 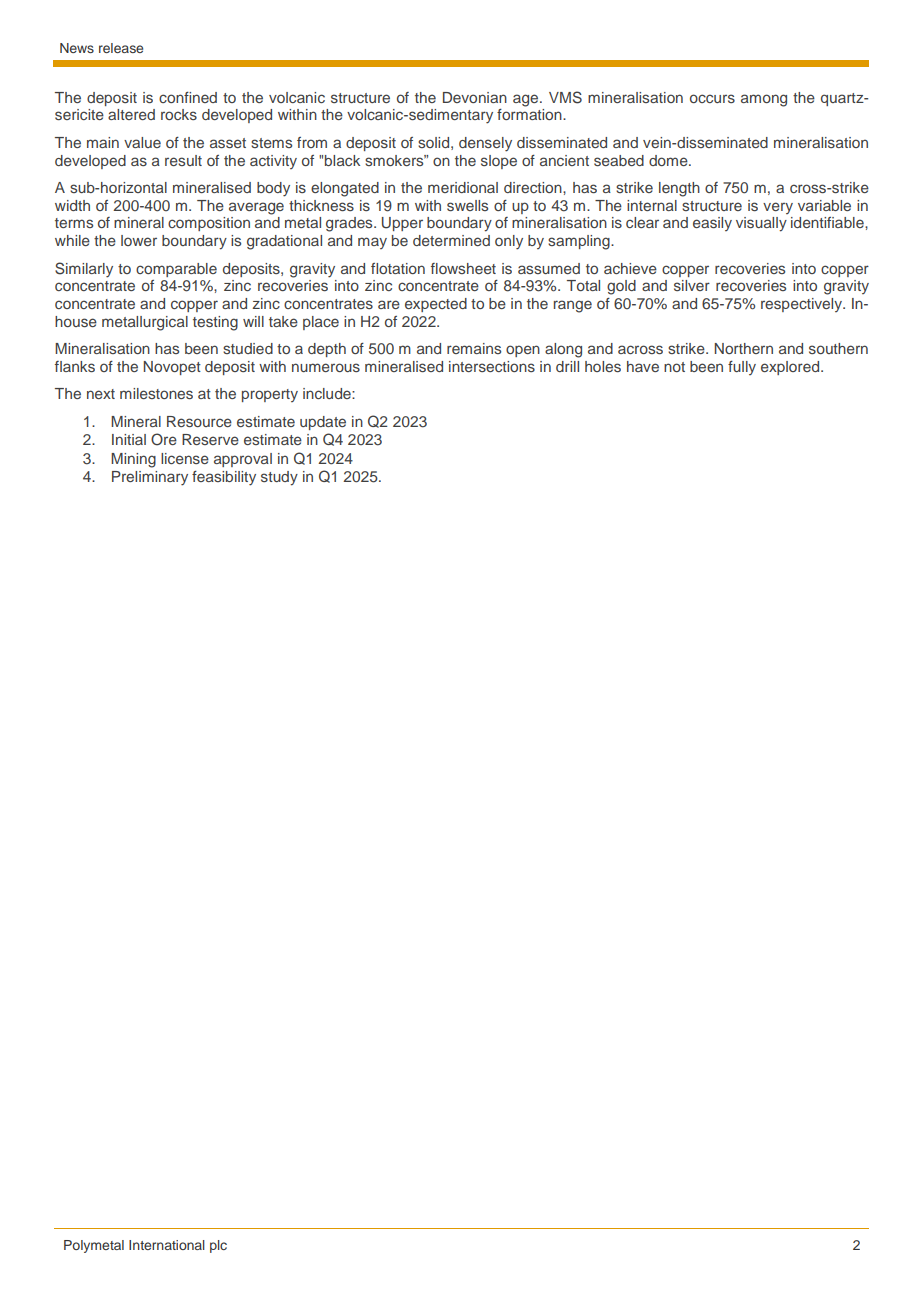 I want to click on Devonian, so click(x=475, y=97).
